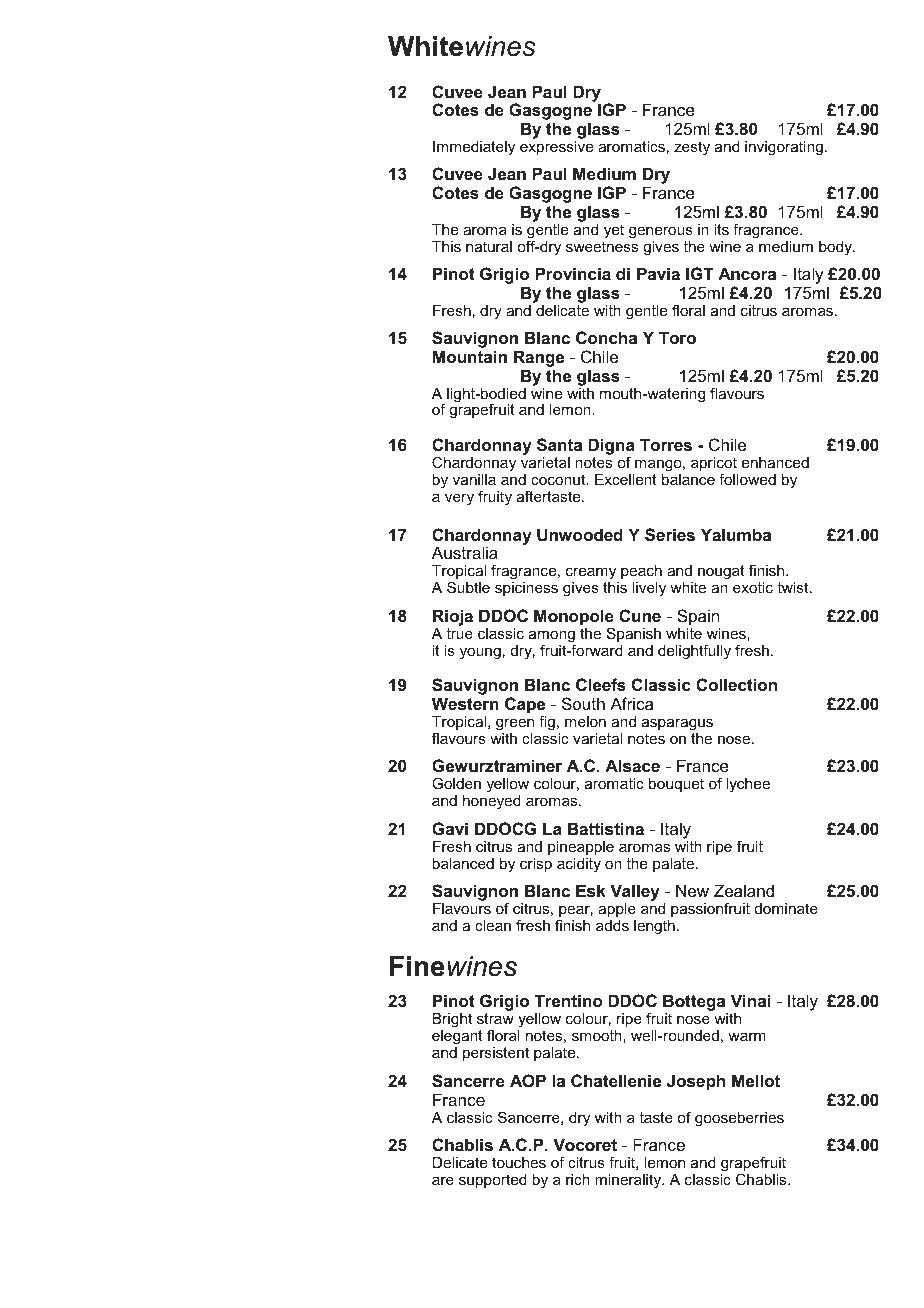 The width and height of the image is (924, 1308). I want to click on generous, so click(661, 233).
